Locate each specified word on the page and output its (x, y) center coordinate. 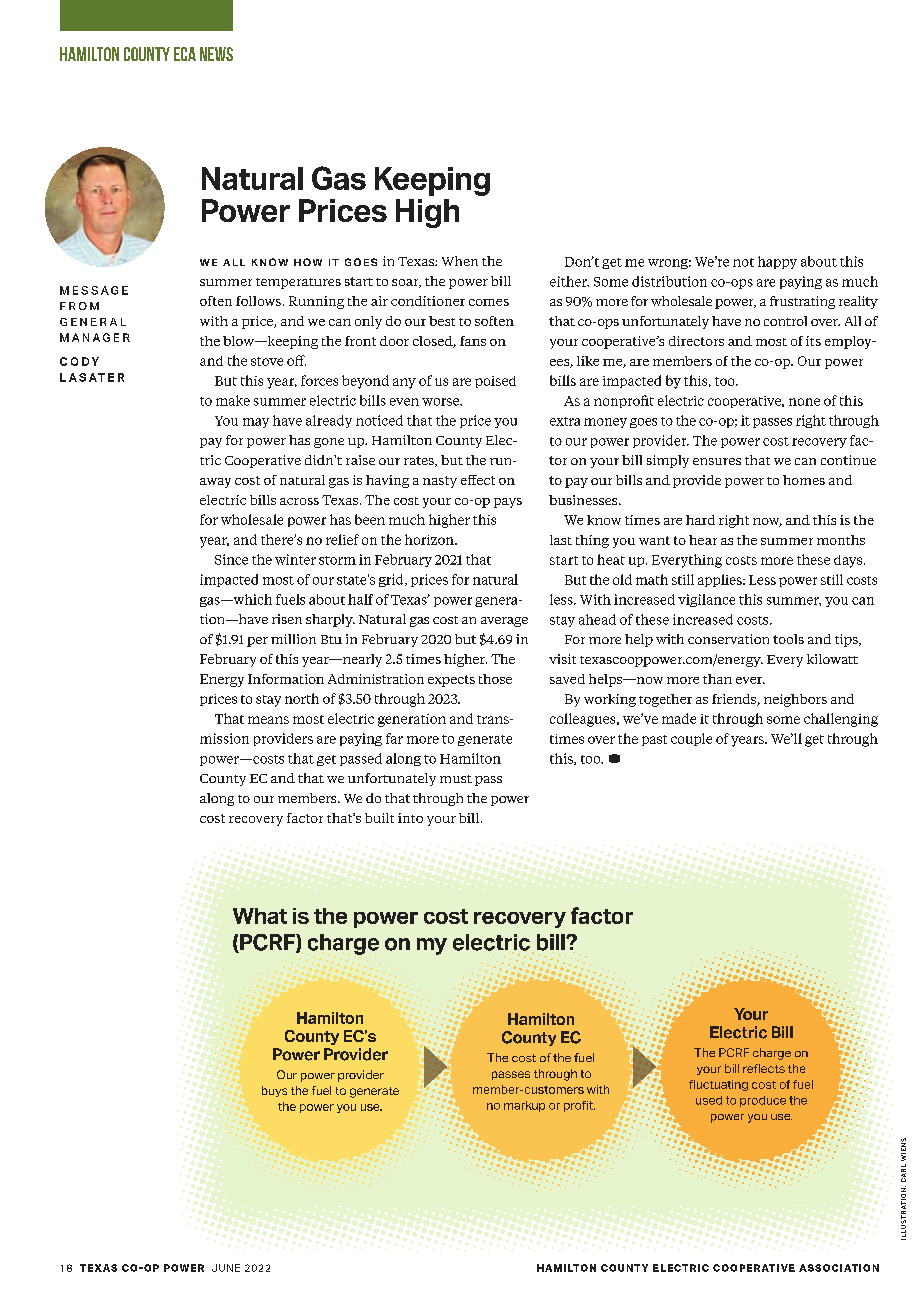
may (256, 423)
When (460, 261)
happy (777, 262)
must (456, 779)
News (216, 54)
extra (565, 421)
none (804, 402)
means (268, 720)
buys (274, 1091)
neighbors (795, 700)
